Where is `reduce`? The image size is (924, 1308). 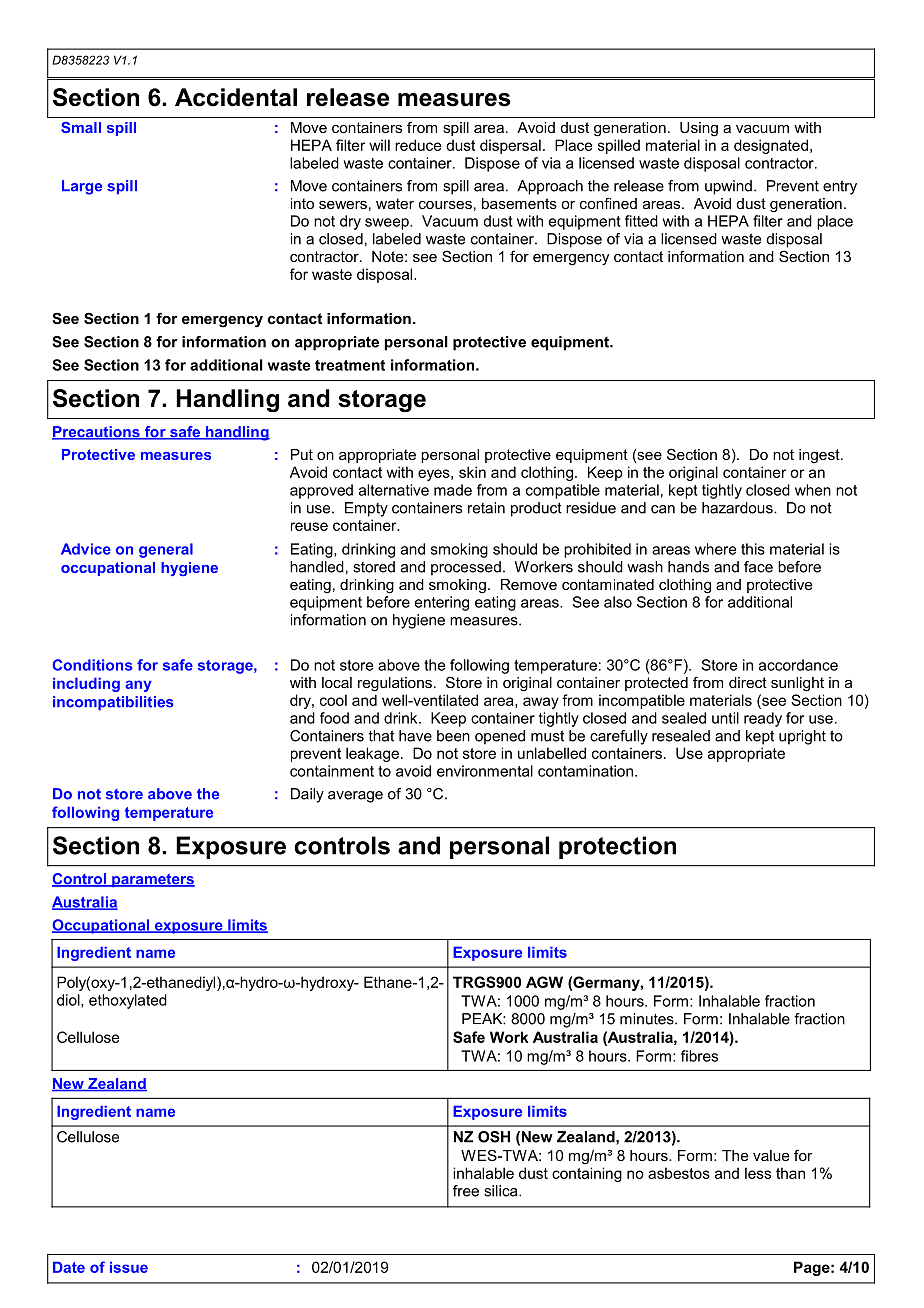 reduce is located at coordinates (418, 145).
